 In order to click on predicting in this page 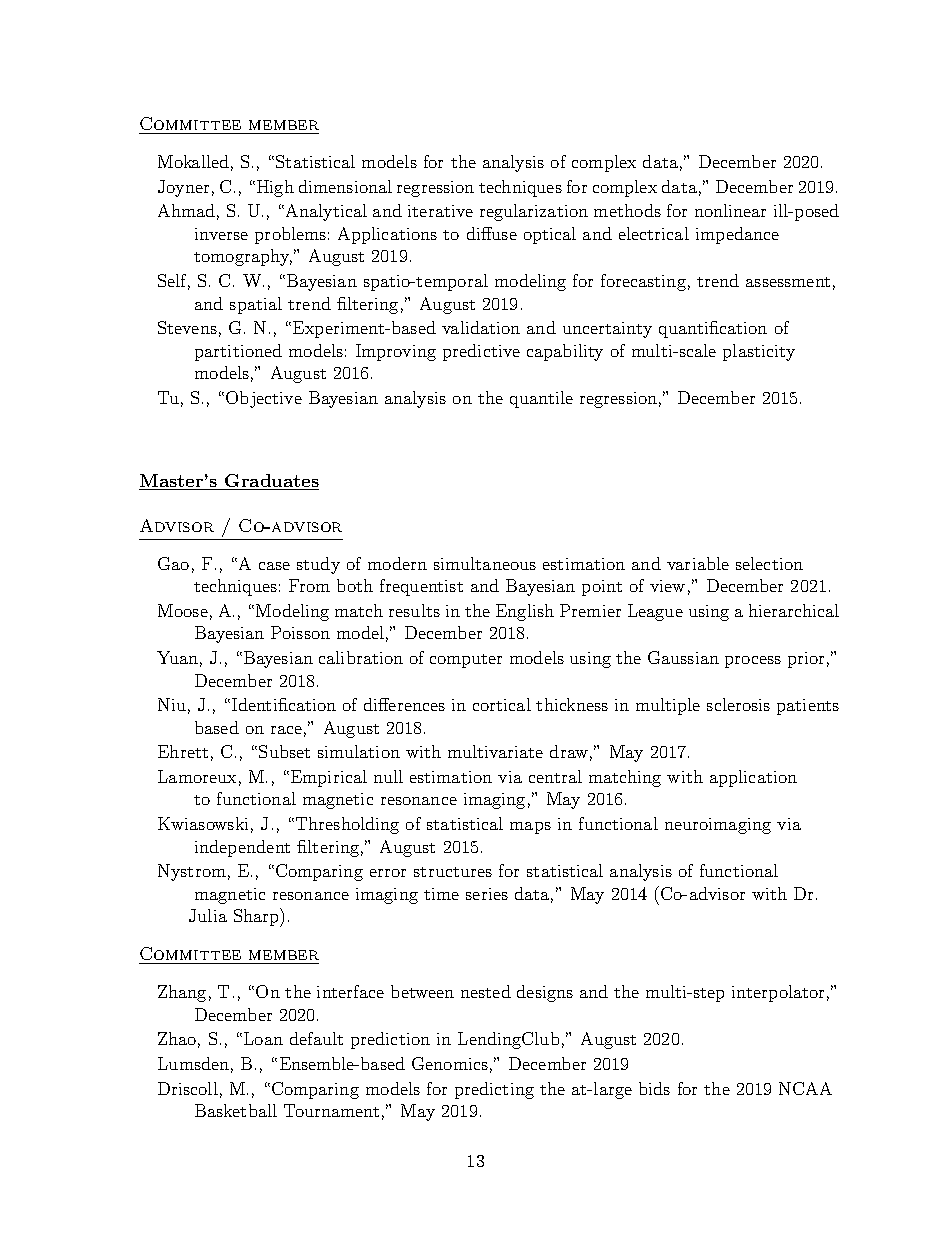, I will do `click(494, 1090)`.
